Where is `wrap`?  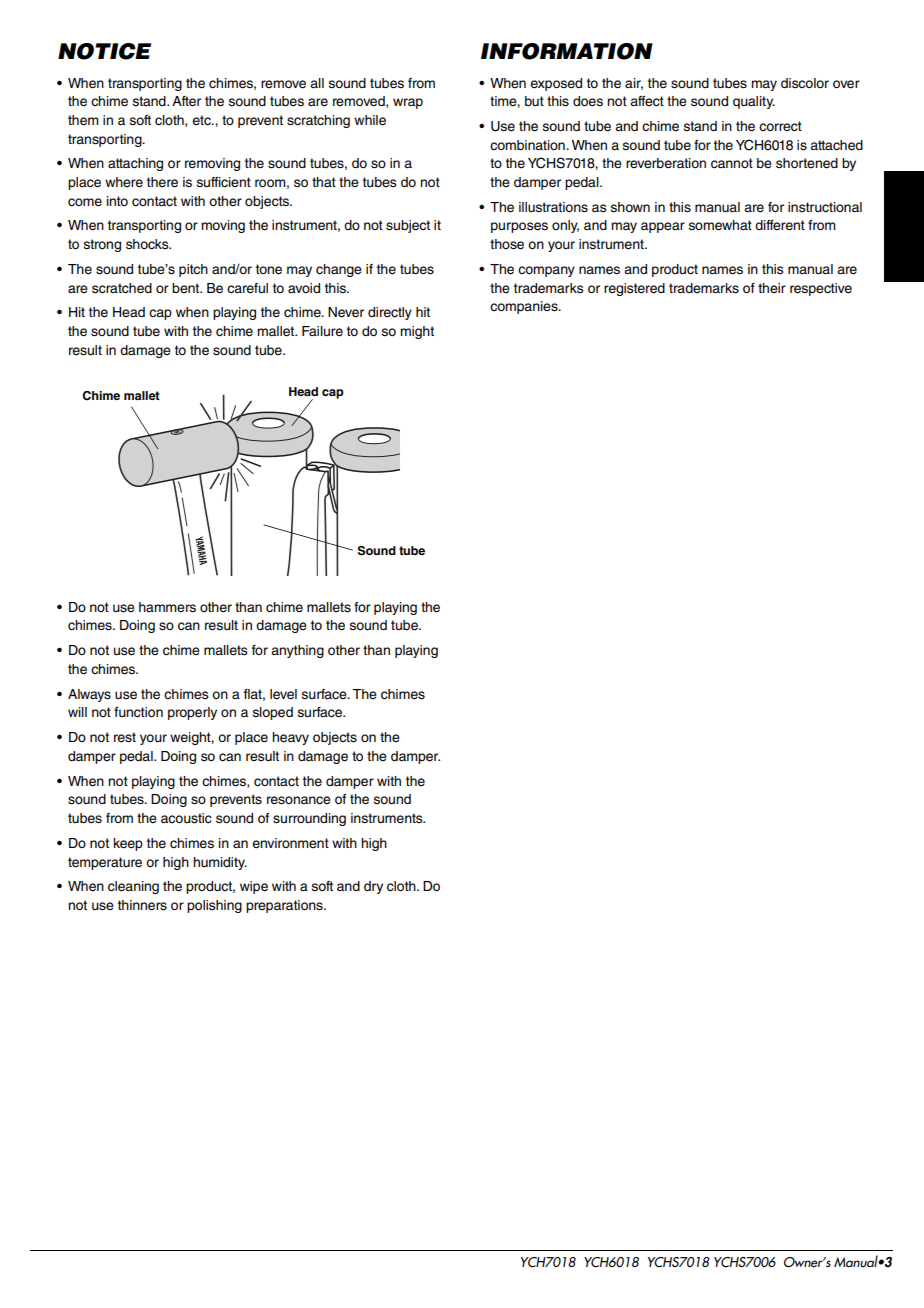
wrap is located at coordinates (408, 103).
